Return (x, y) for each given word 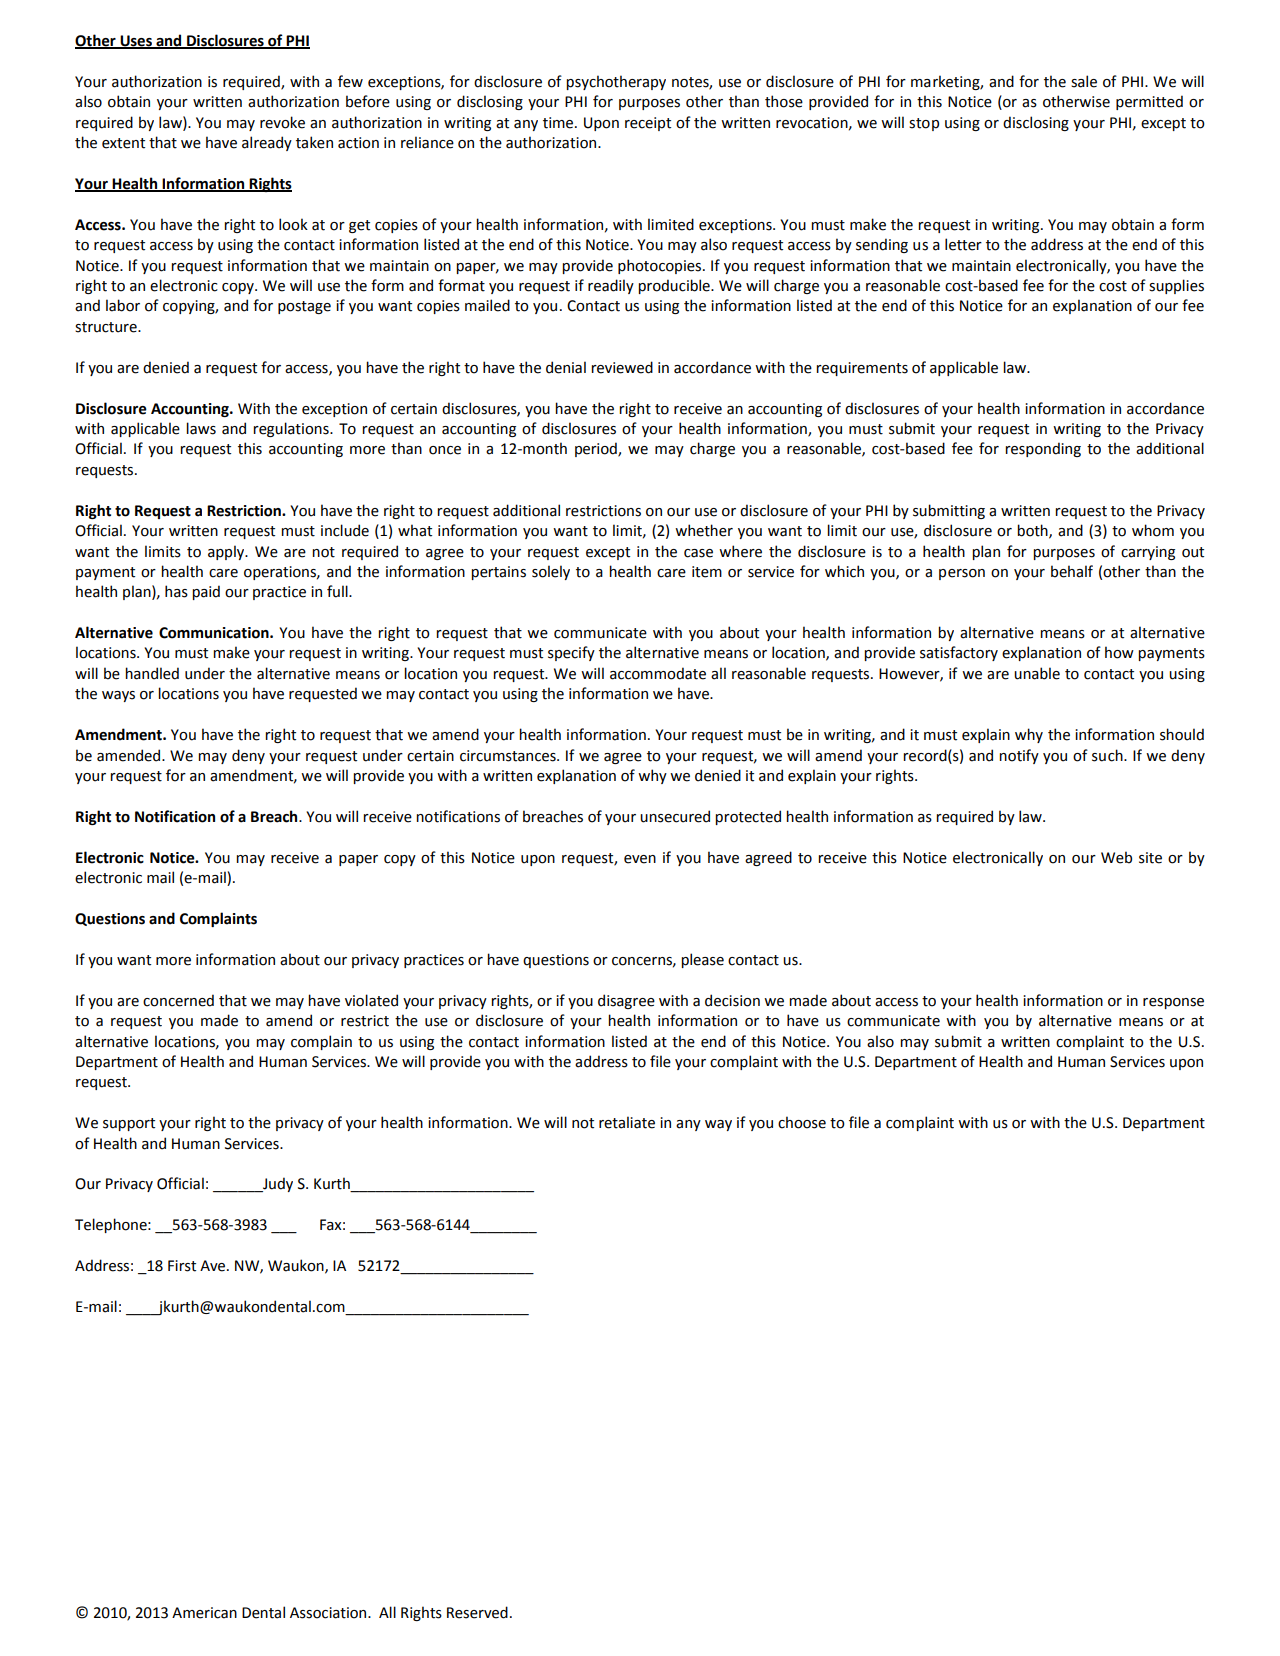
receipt (648, 124)
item (707, 572)
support (129, 1124)
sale (1084, 81)
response (1173, 1003)
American (204, 1613)
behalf (1072, 571)
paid (206, 592)
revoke (282, 122)
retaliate (627, 1122)
